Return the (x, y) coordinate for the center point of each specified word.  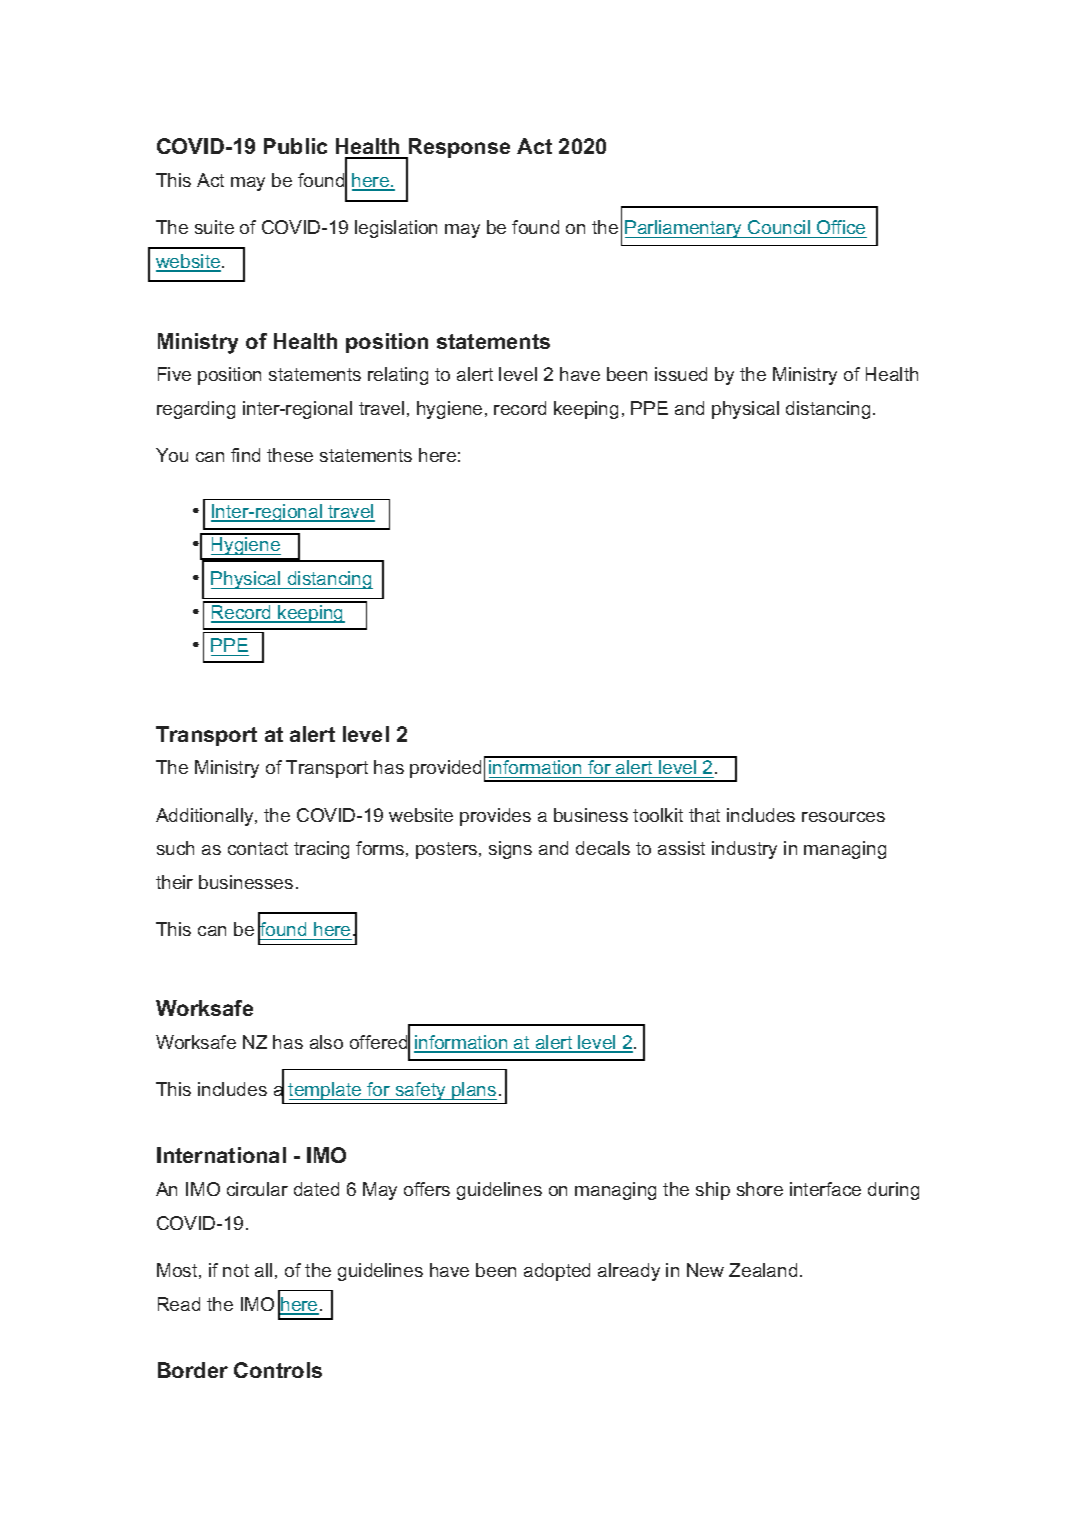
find (245, 455)
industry (744, 850)
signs (510, 850)
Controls (278, 1370)
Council (779, 227)
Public (295, 146)
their (174, 882)
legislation (396, 229)
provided (445, 769)
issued (681, 374)
